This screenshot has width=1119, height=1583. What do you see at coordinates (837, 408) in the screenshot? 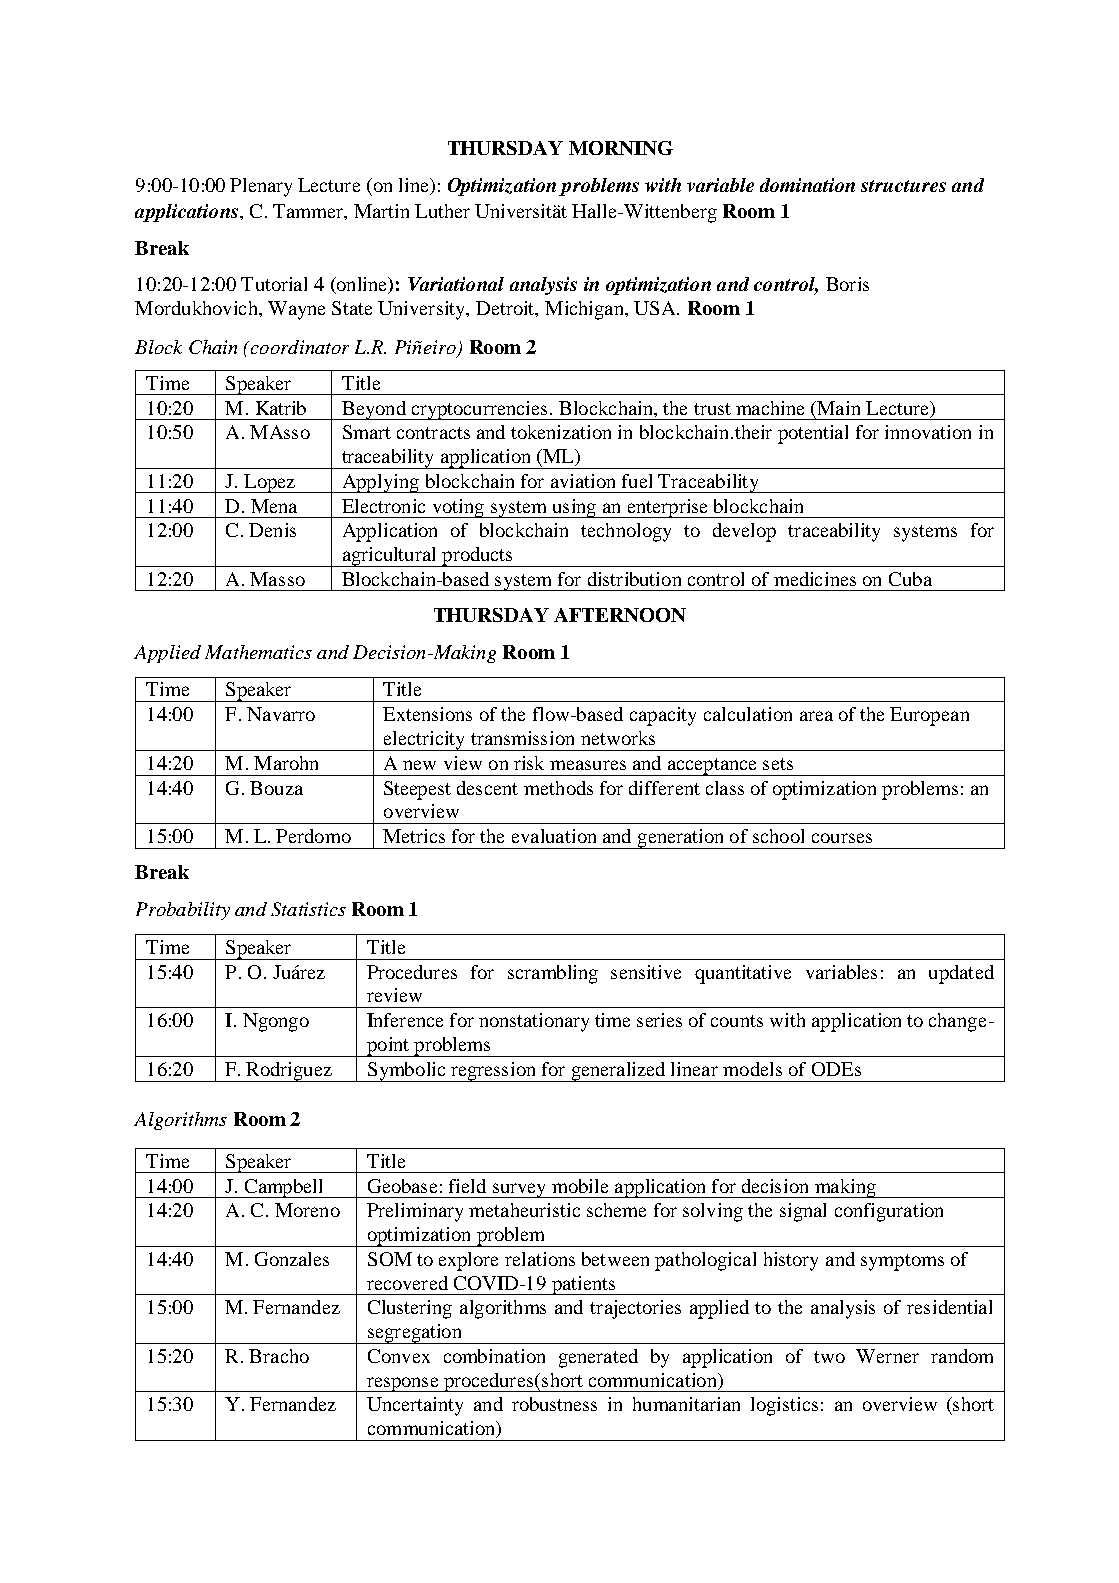
I see `Main` at bounding box center [837, 408].
